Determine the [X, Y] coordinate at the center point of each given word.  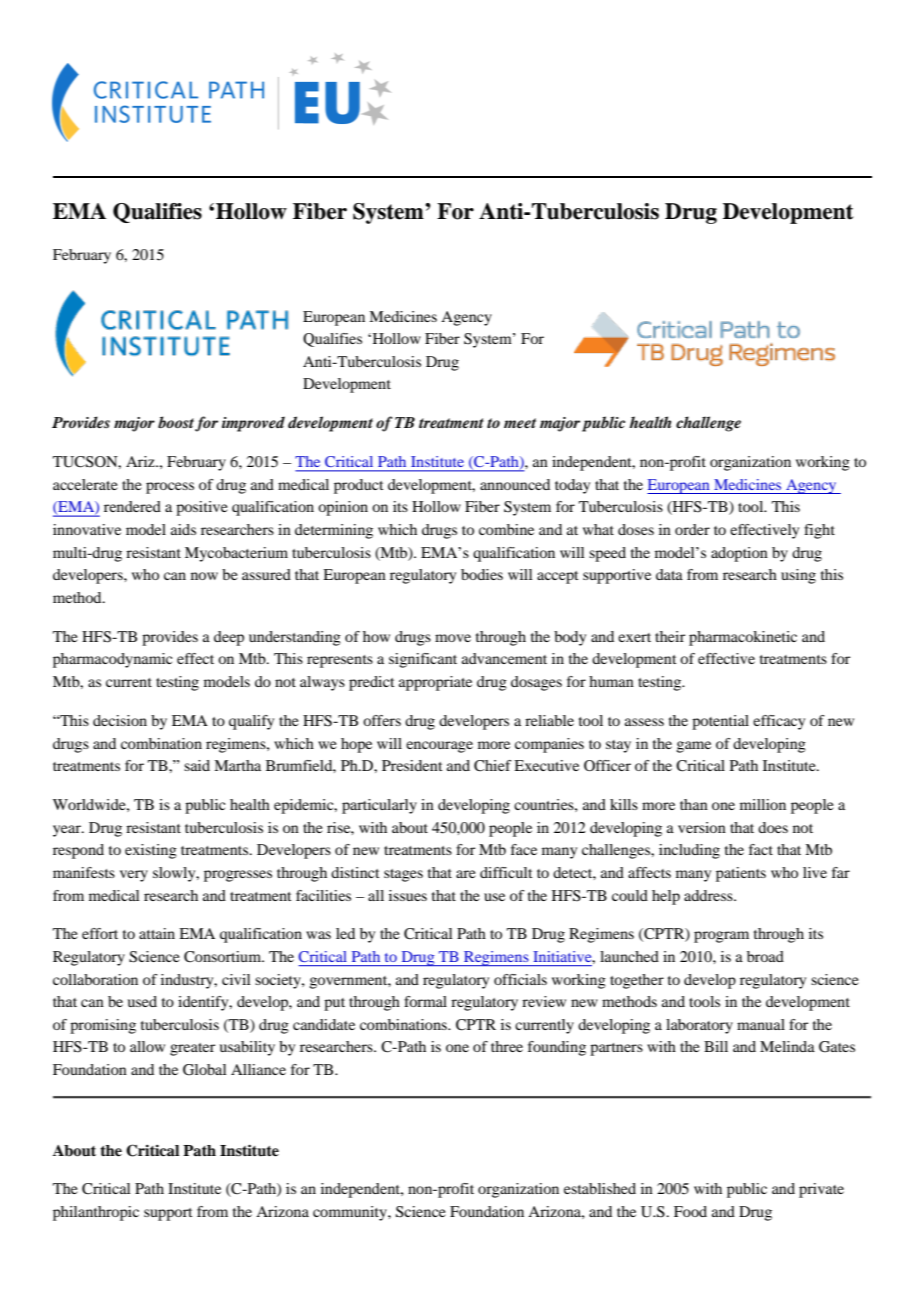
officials [520, 979]
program [721, 937]
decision [120, 720]
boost [176, 422]
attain [157, 933]
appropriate [435, 683]
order [692, 529]
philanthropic [96, 1213]
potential [720, 722]
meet [520, 423]
